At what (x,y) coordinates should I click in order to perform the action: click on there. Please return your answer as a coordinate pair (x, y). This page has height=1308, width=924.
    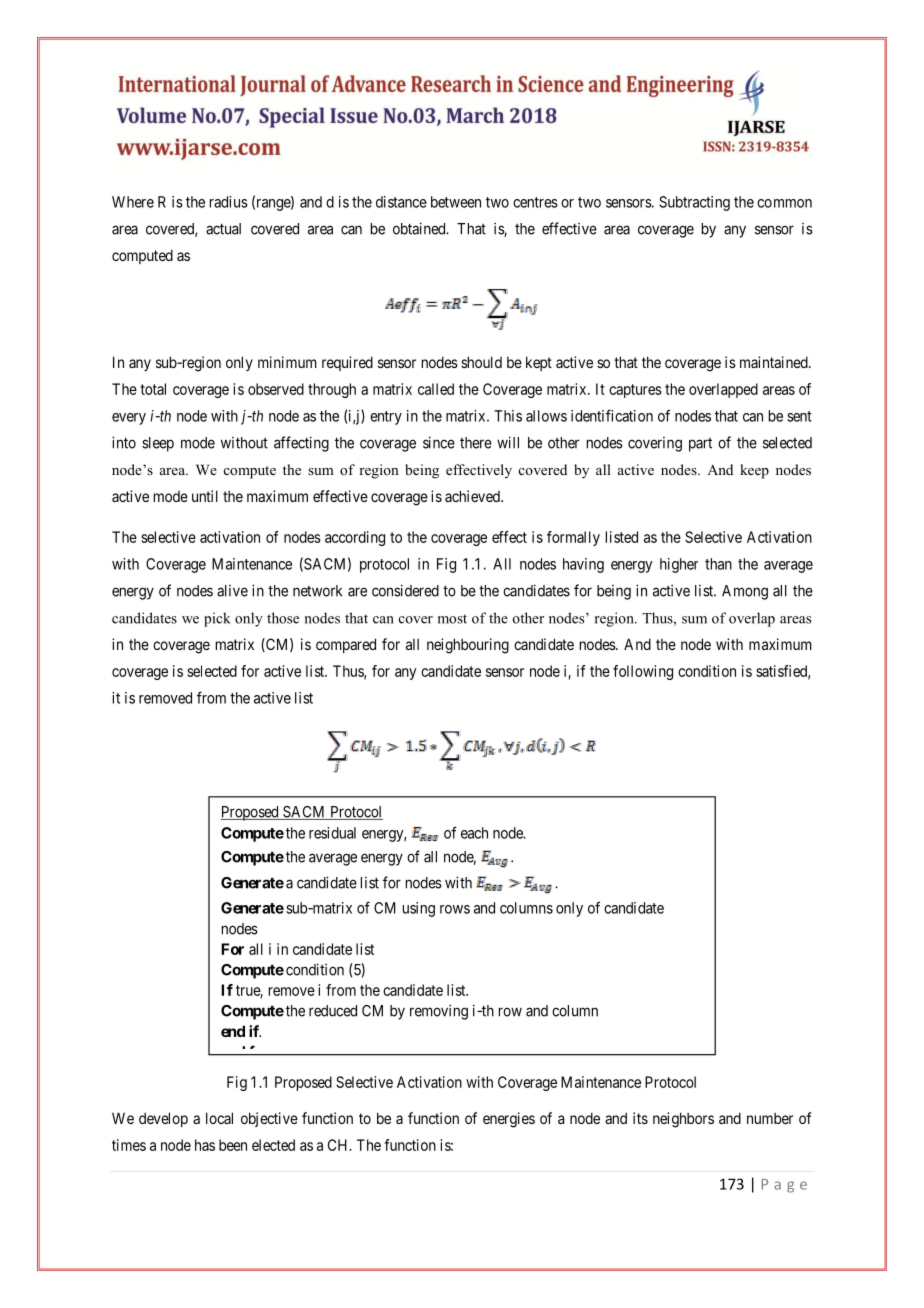
    Looking at the image, I should click on (476, 443).
